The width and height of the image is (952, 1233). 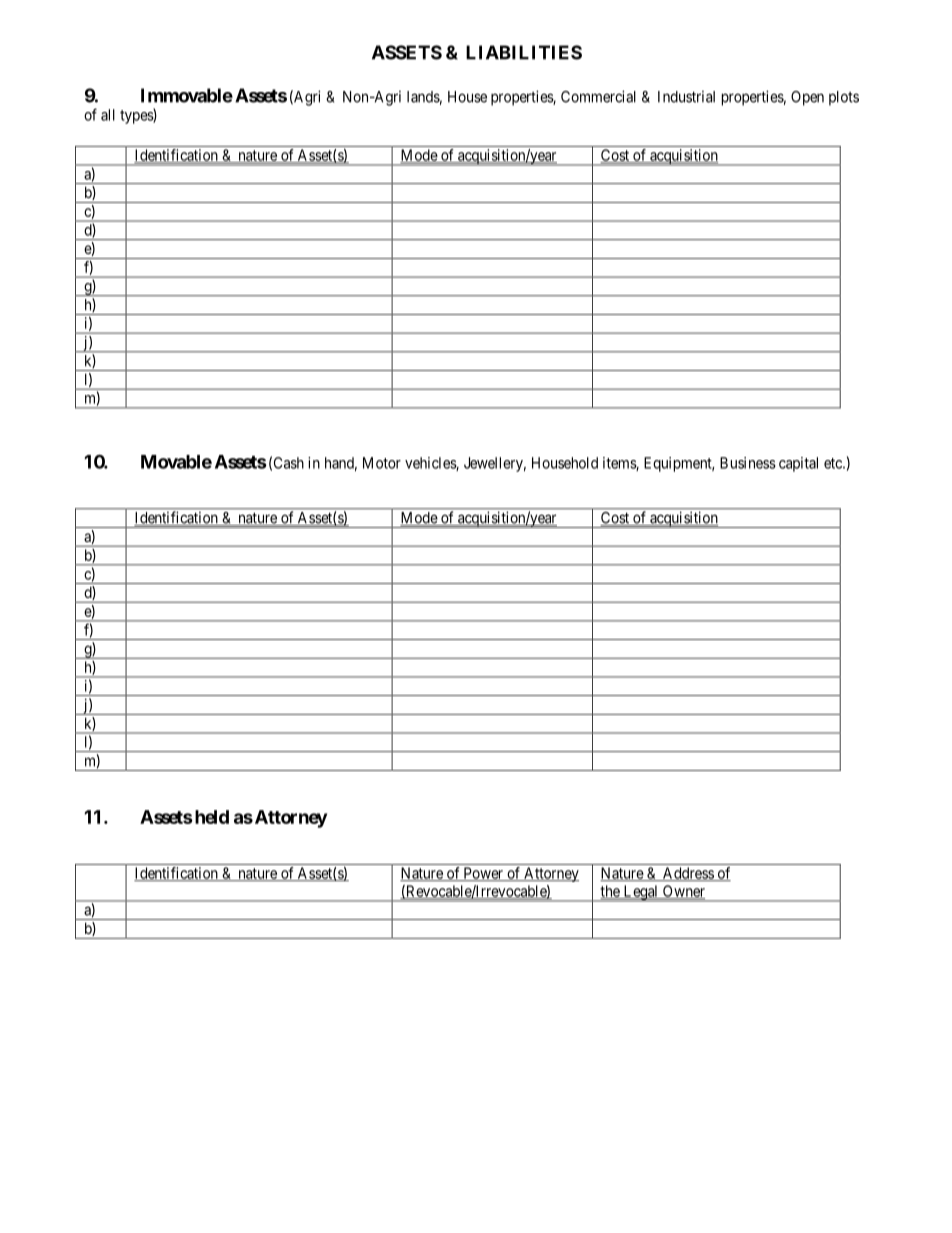 What do you see at coordinates (686, 97) in the image?
I see `Industrial` at bounding box center [686, 97].
